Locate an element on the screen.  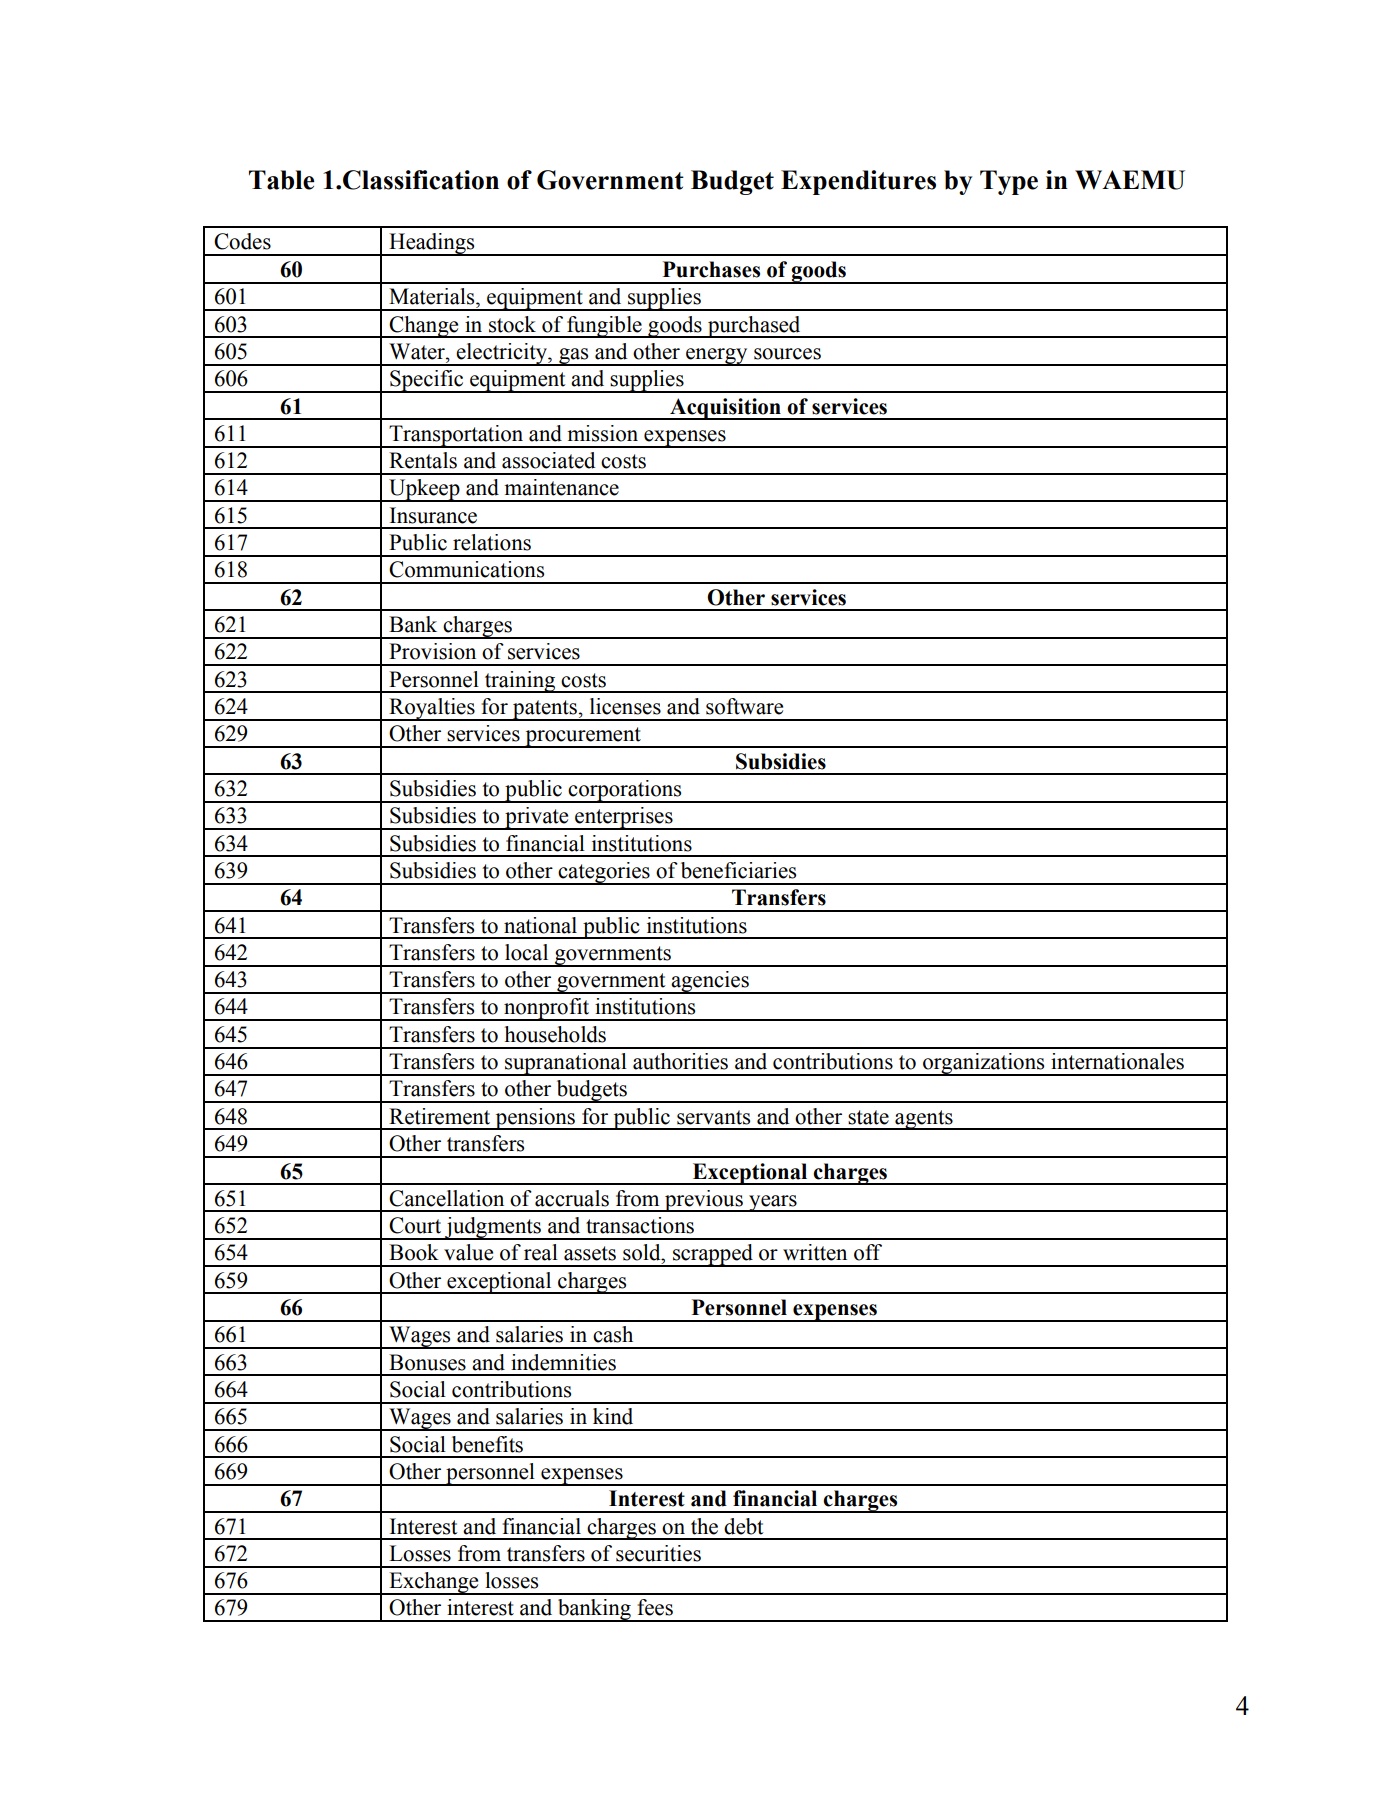
benefits is located at coordinates (487, 1444).
